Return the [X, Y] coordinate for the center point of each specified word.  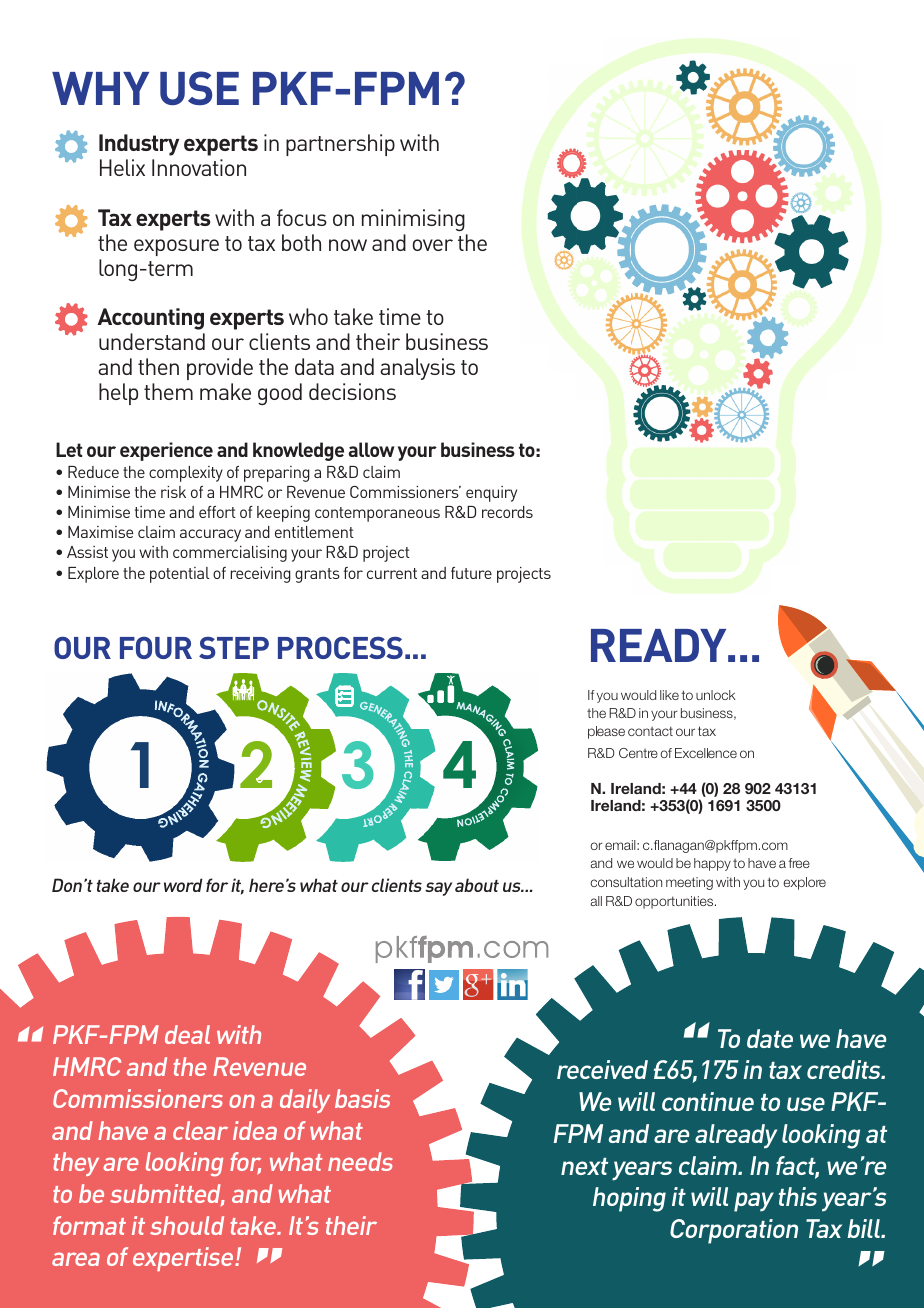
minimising [413, 220]
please [606, 732]
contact [650, 731]
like [669, 695]
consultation [626, 882]
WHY [100, 88]
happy [712, 864]
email [621, 845]
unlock [716, 695]
